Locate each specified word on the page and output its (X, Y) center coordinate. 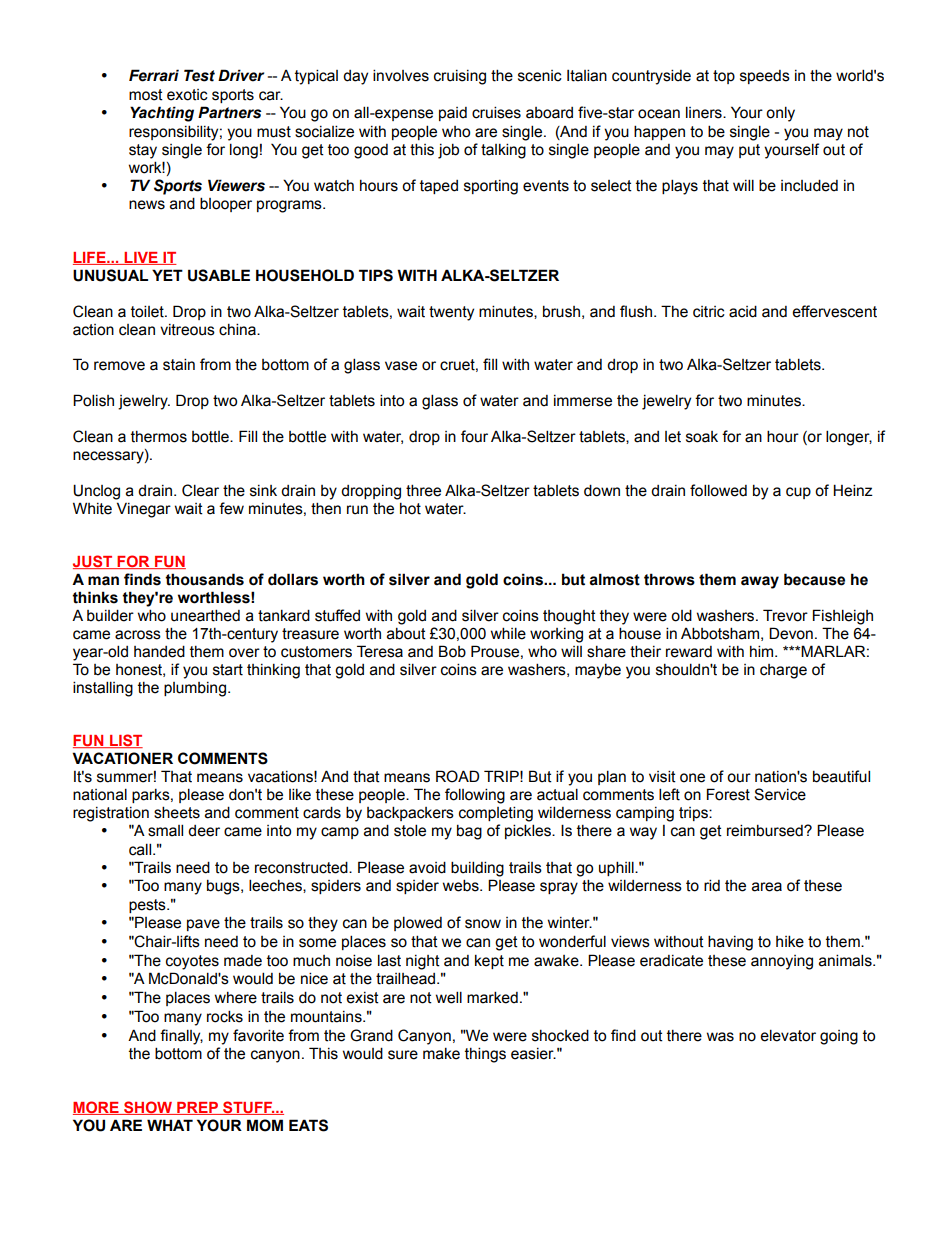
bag (469, 832)
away (760, 582)
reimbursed (766, 830)
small (165, 830)
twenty (451, 313)
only (780, 114)
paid (453, 114)
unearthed (205, 615)
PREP (198, 1108)
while (508, 633)
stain (179, 364)
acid (743, 311)
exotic (187, 95)
